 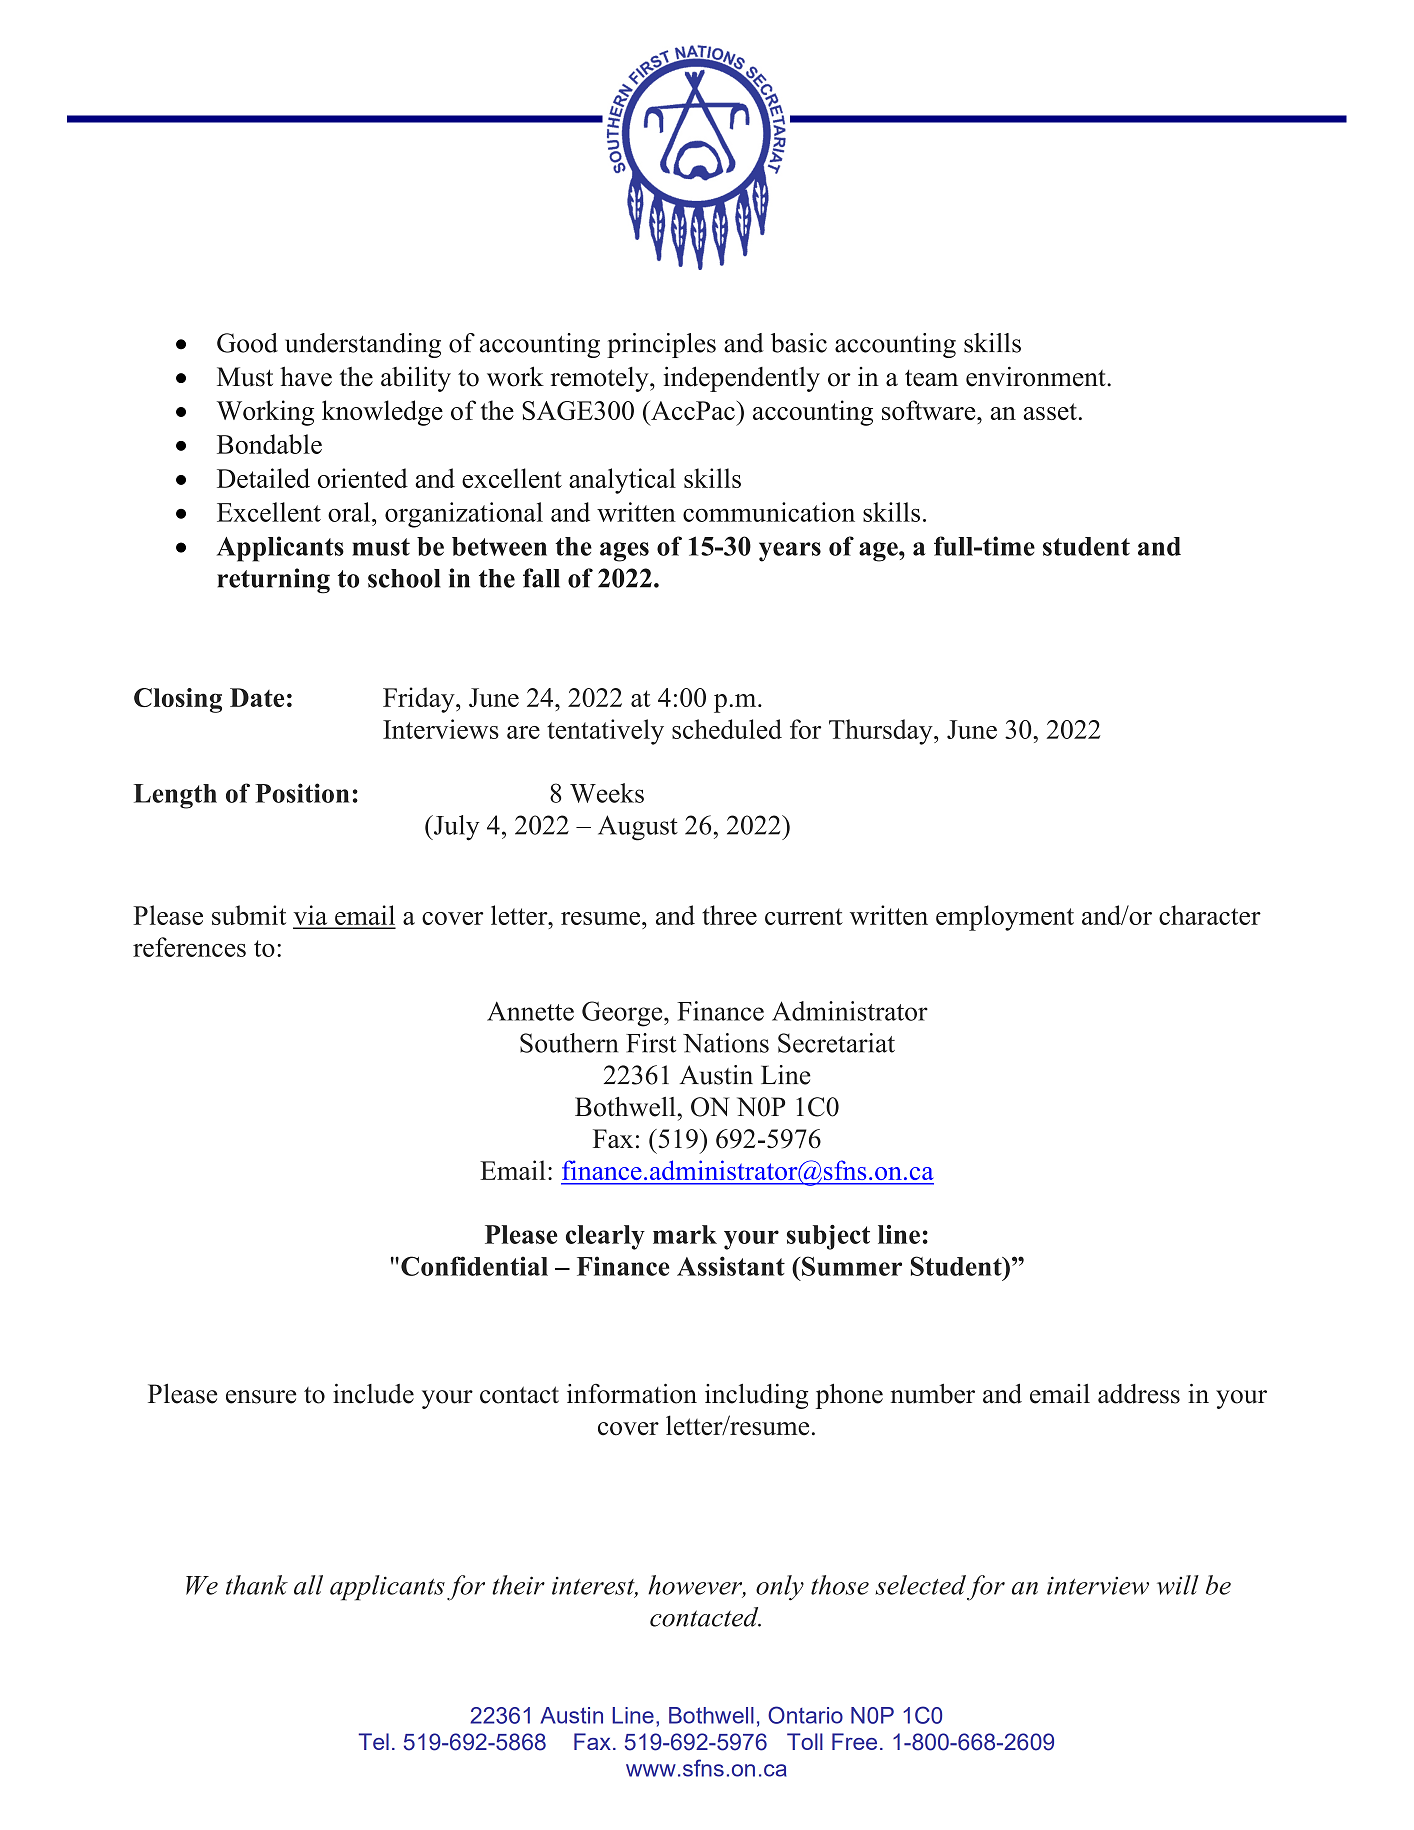 I want to click on employment, so click(x=1005, y=918).
